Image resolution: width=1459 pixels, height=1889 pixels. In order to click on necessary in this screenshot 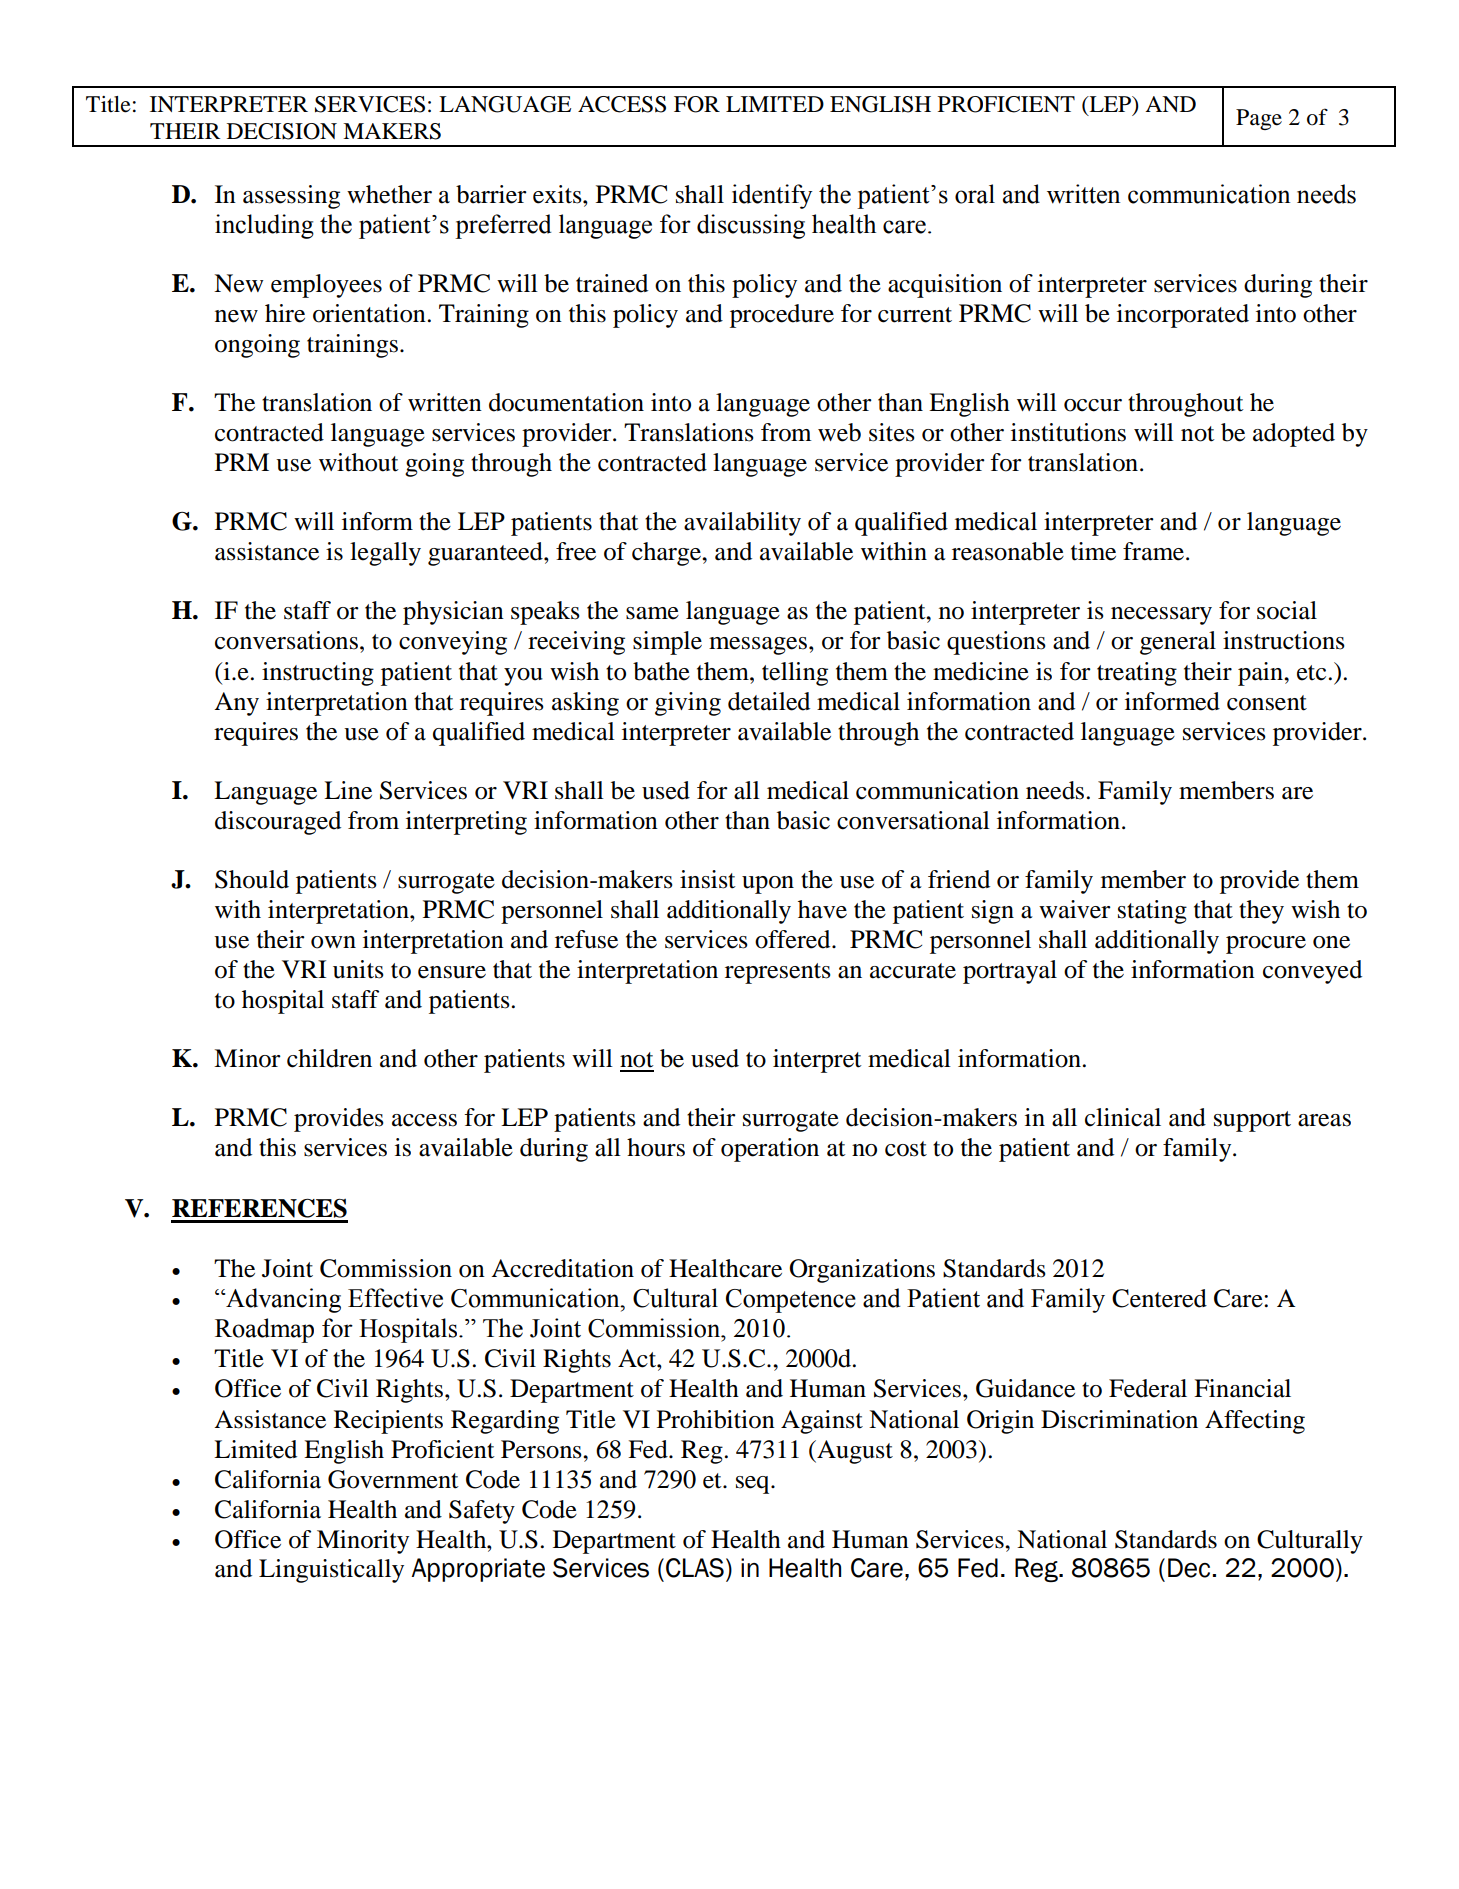, I will do `click(1161, 616)`.
